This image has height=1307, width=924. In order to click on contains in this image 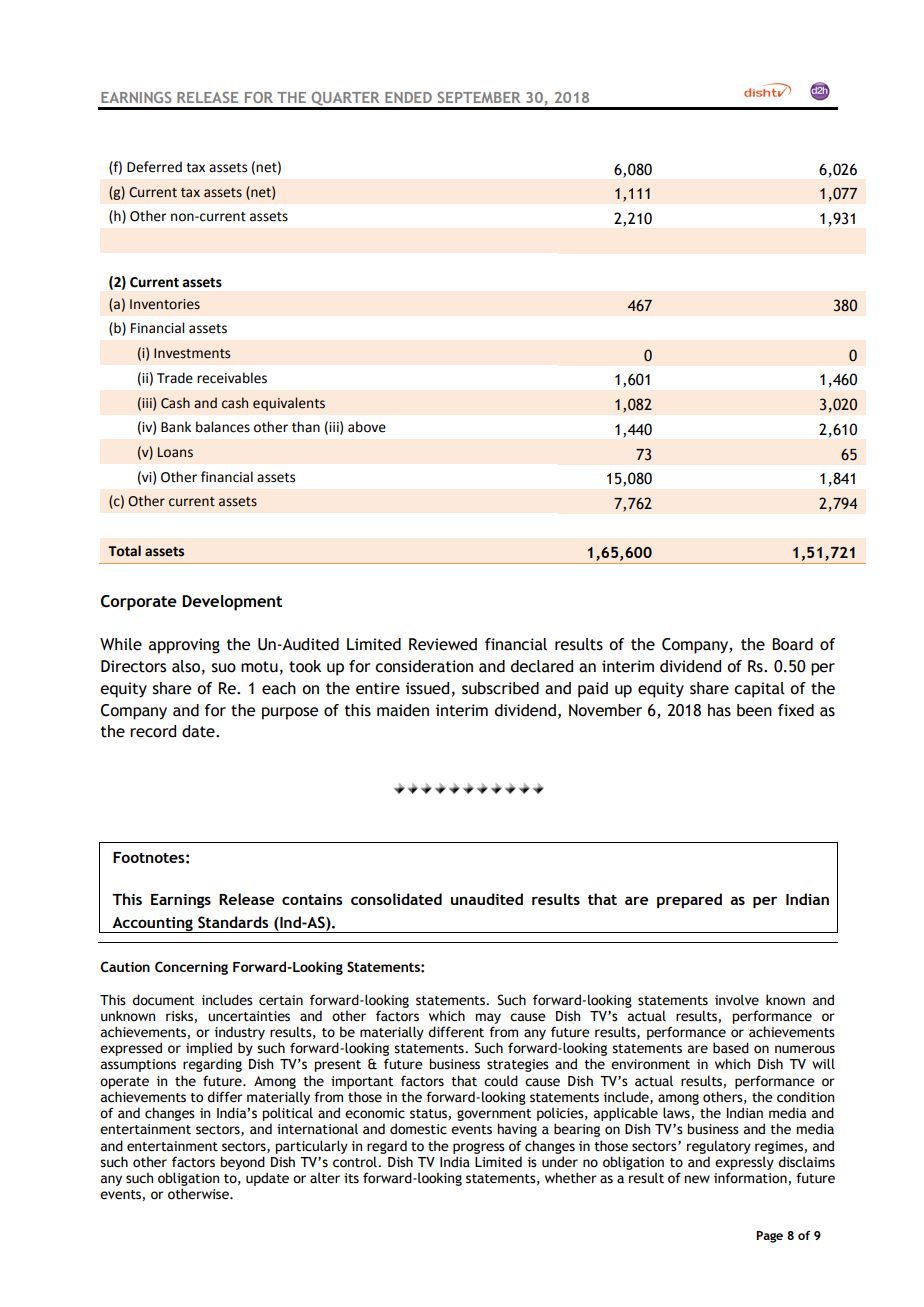, I will do `click(312, 899)`.
